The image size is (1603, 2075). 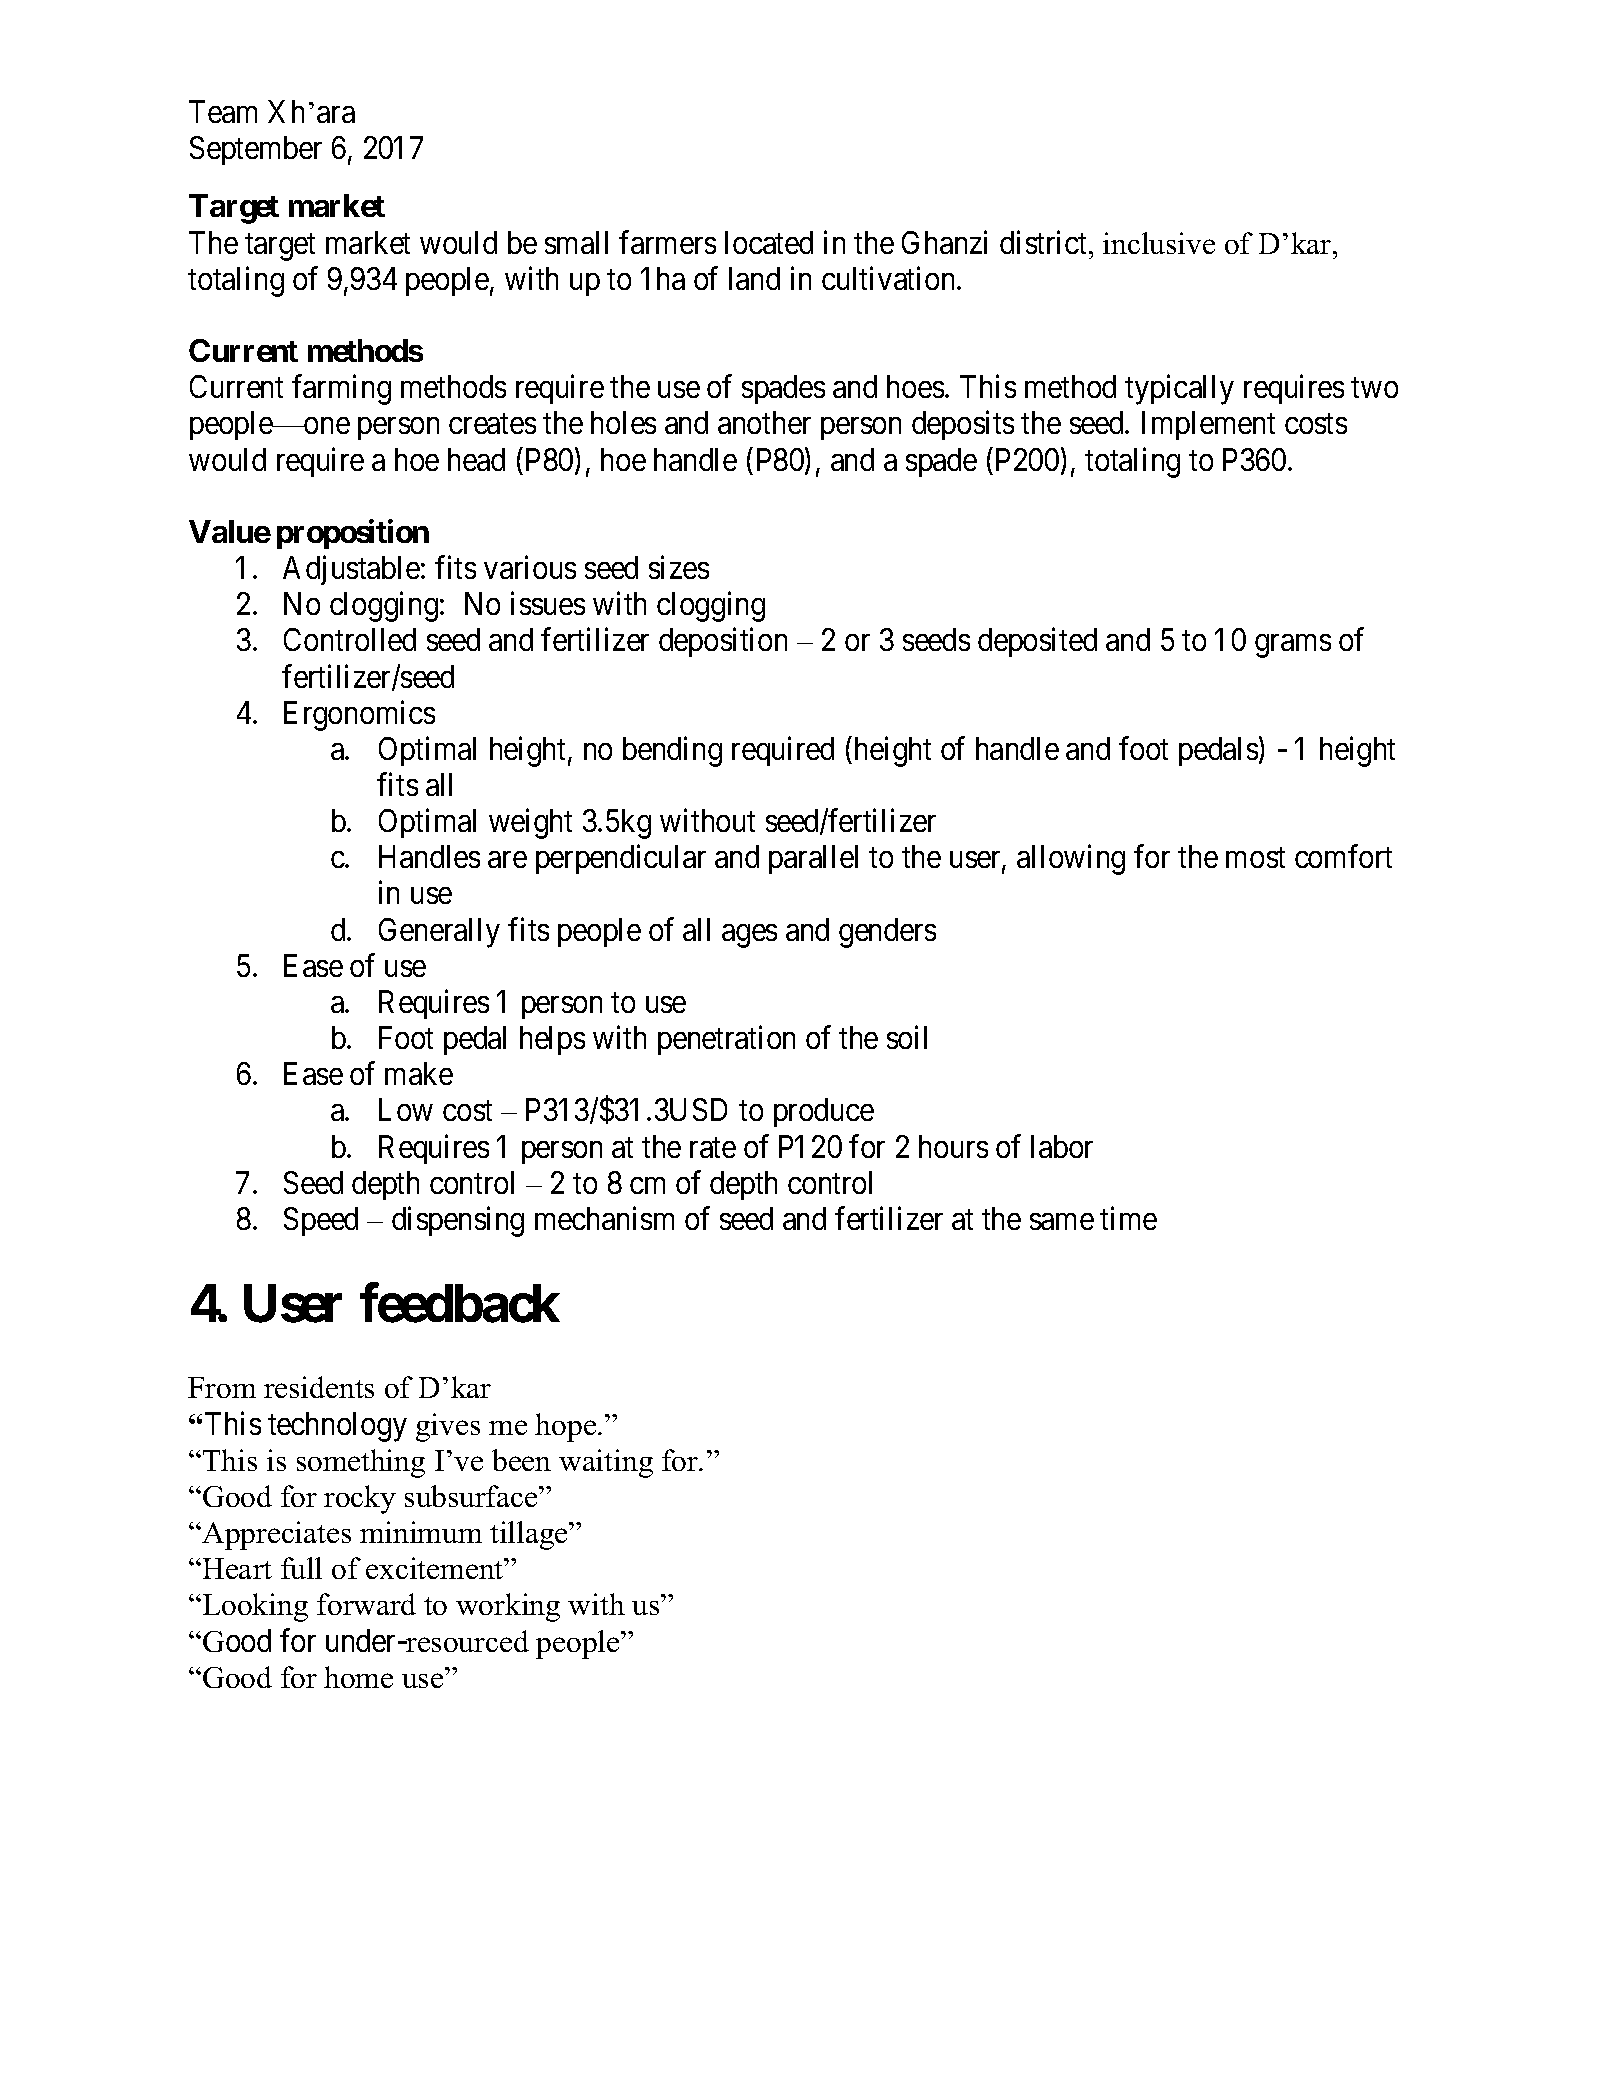 What do you see at coordinates (813, 859) in the page?
I see `parallel` at bounding box center [813, 859].
